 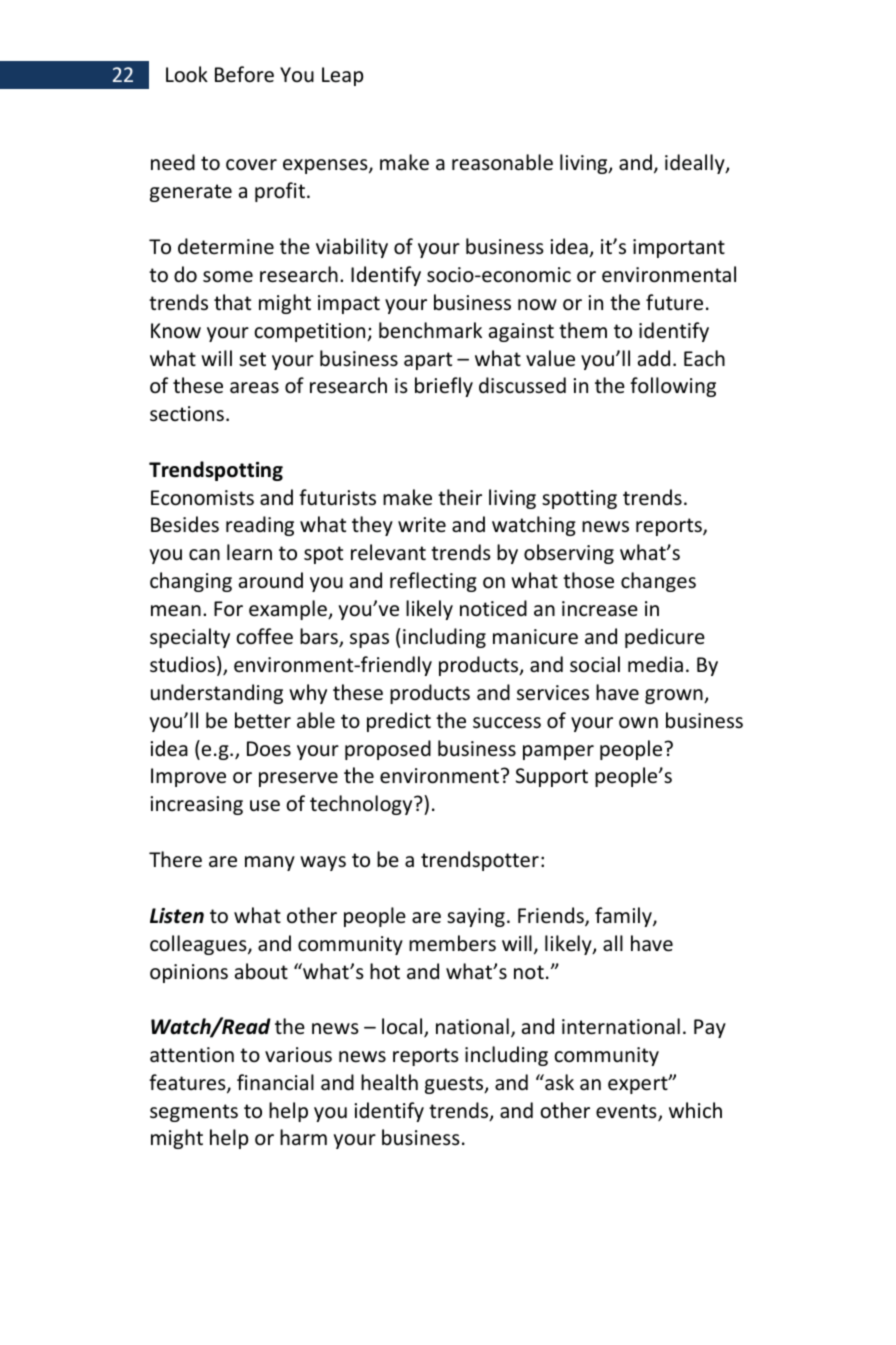 I want to click on events, so click(x=627, y=1112).
